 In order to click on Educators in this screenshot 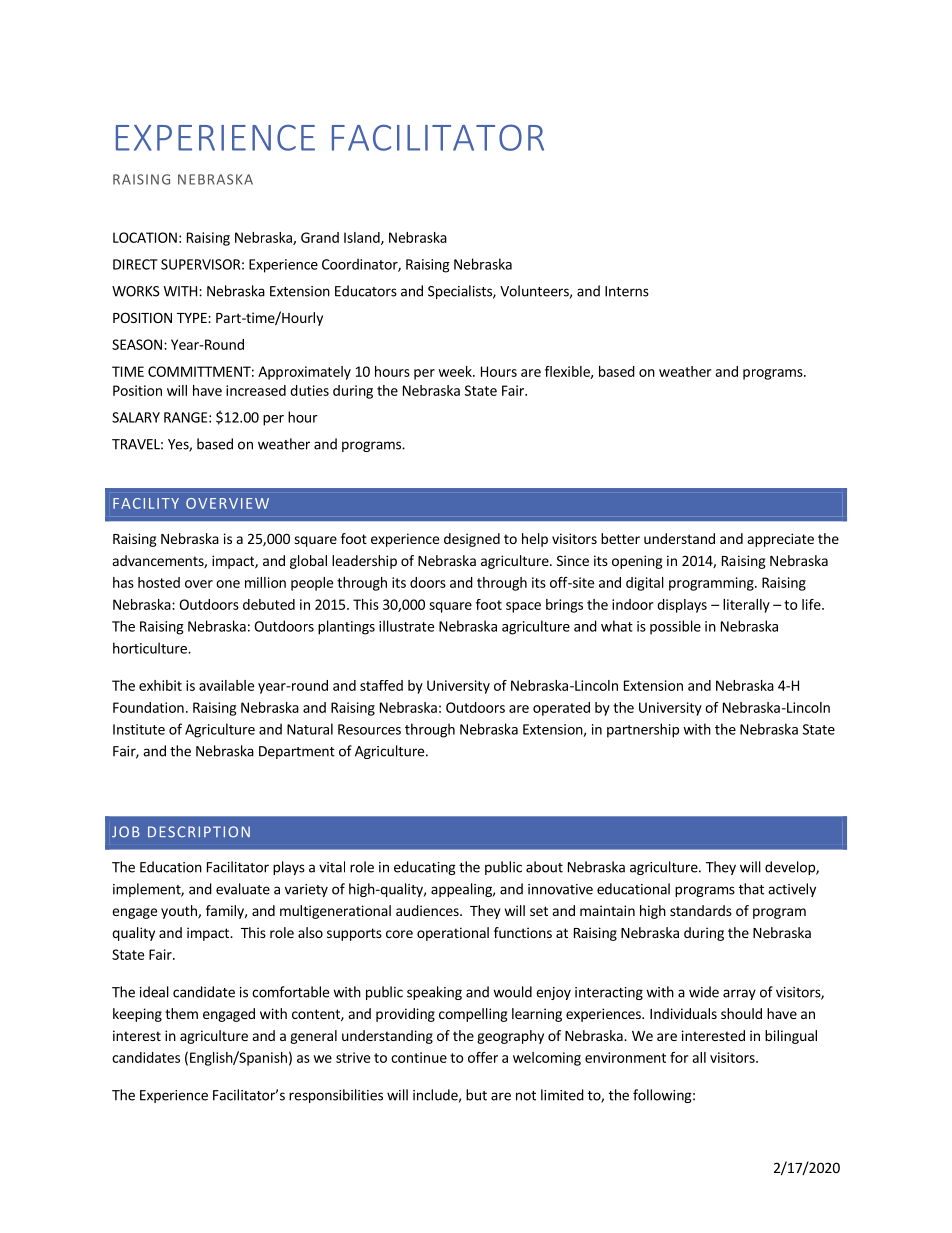, I will do `click(366, 291)`.
